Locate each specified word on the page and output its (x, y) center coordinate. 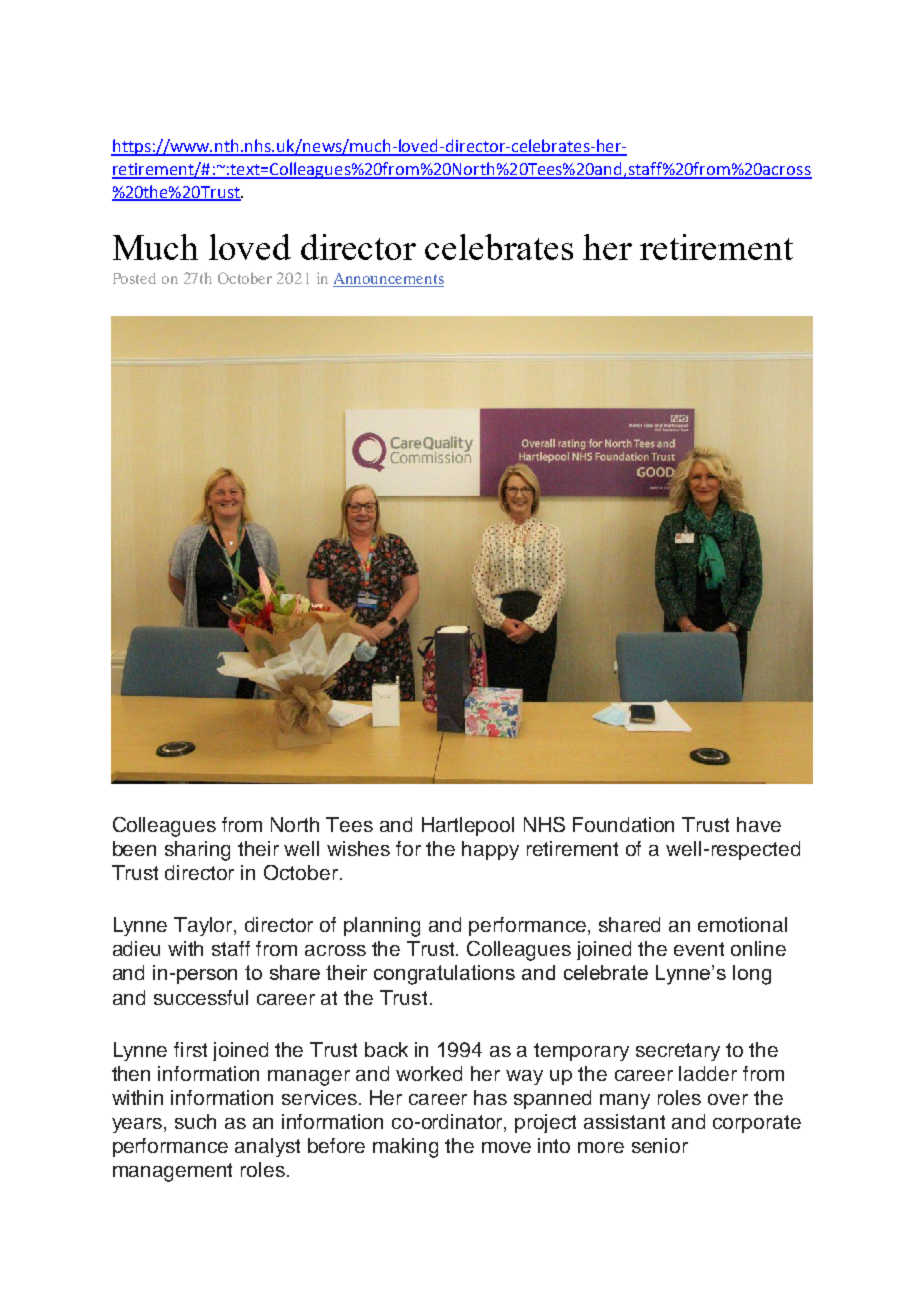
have (759, 824)
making (405, 1148)
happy (490, 850)
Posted (134, 278)
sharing (197, 851)
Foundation (623, 824)
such (195, 1121)
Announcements (388, 280)
